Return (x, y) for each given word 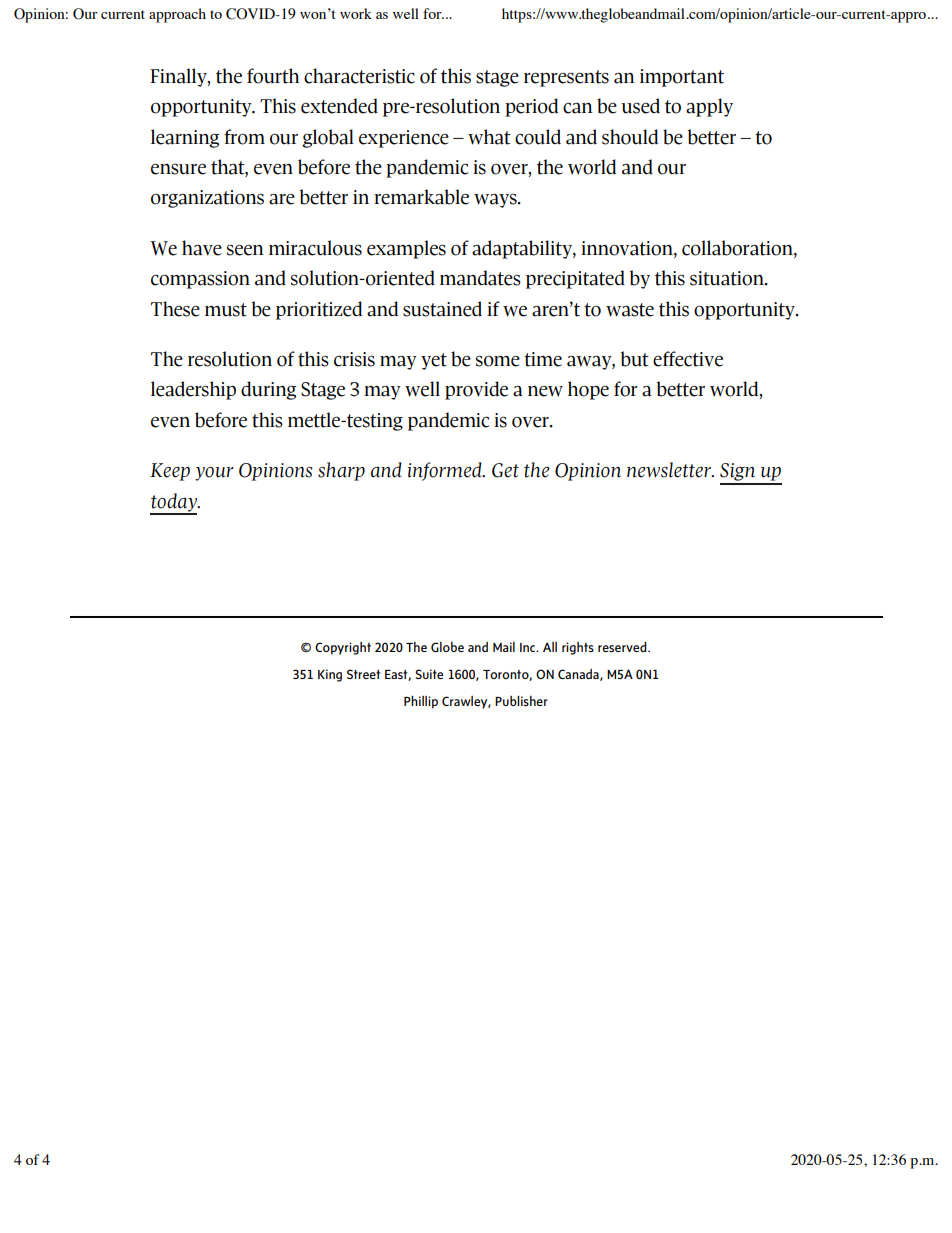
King (330, 675)
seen (245, 250)
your (214, 474)
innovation (628, 249)
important (682, 78)
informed (446, 471)
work (356, 13)
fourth (273, 76)
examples (406, 249)
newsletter (670, 470)
